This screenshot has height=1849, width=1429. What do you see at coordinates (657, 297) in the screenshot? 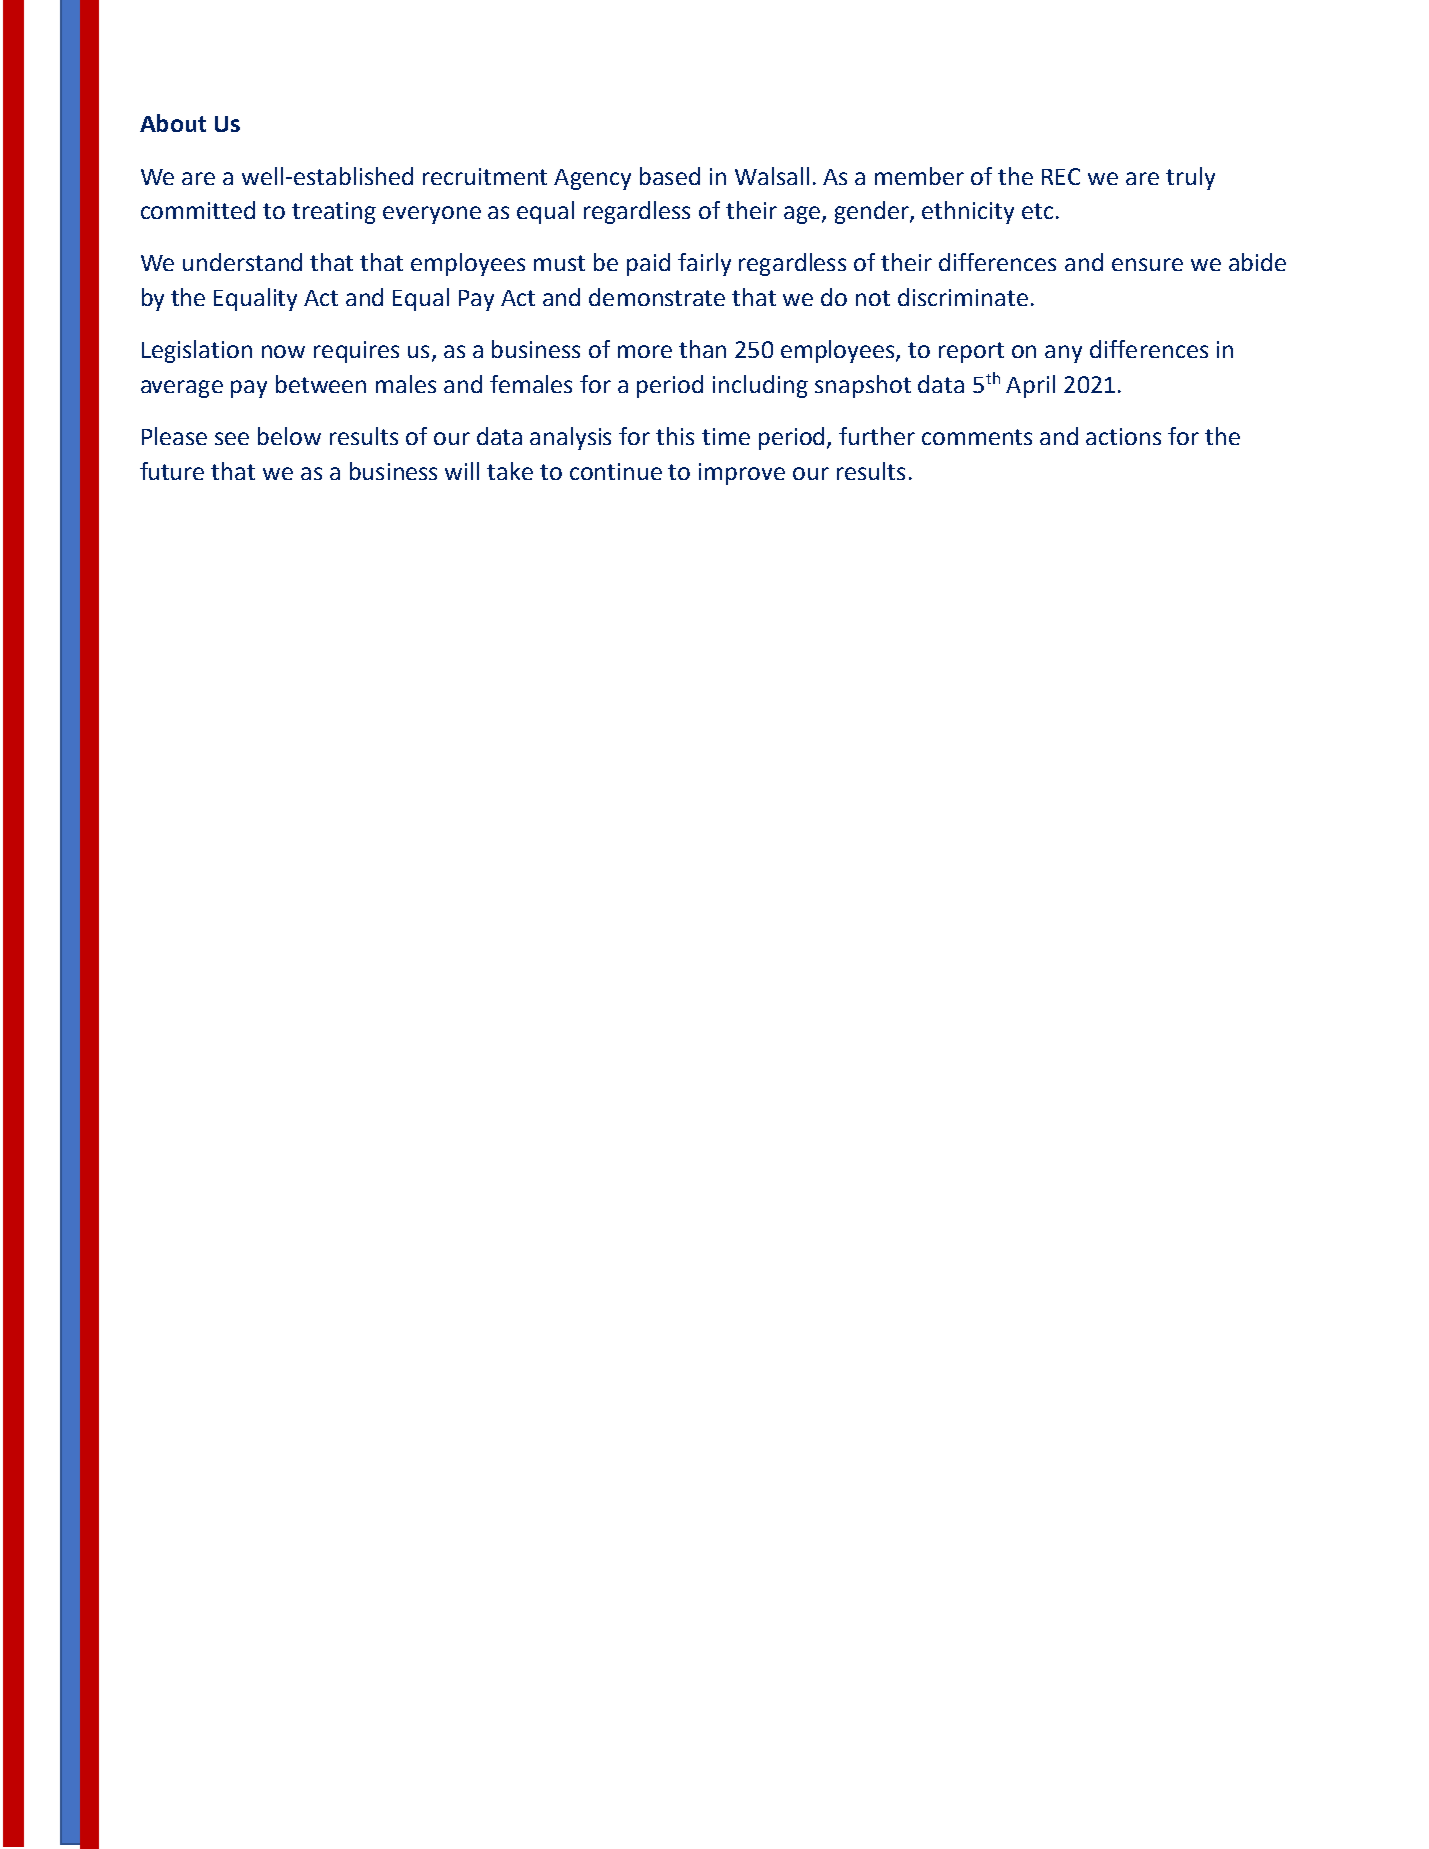
I see `demonstrate` at bounding box center [657, 297].
